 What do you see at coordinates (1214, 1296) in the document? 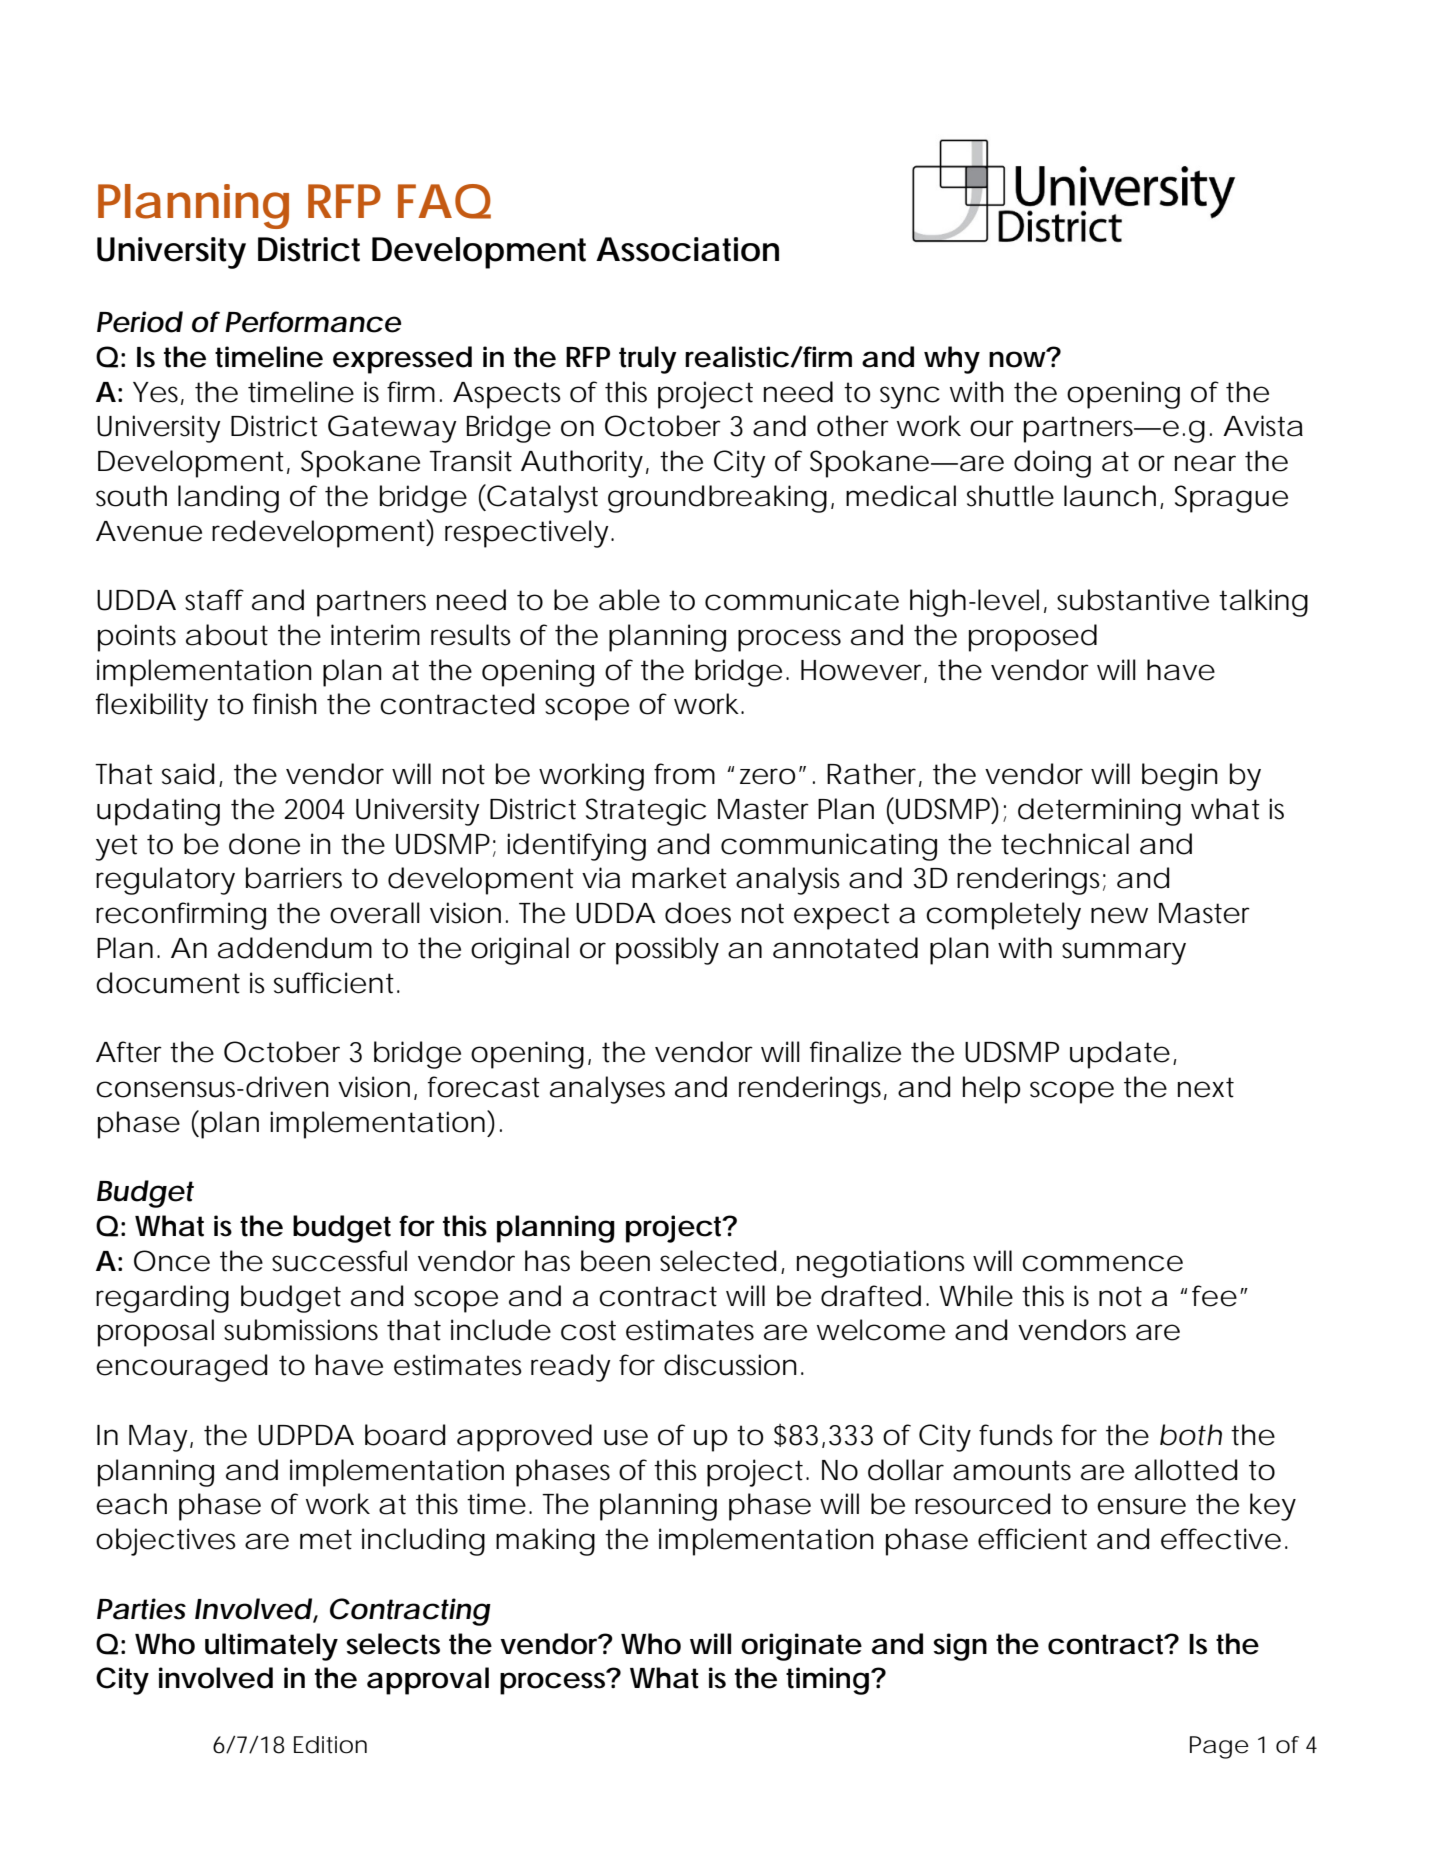
I see `fee` at bounding box center [1214, 1296].
